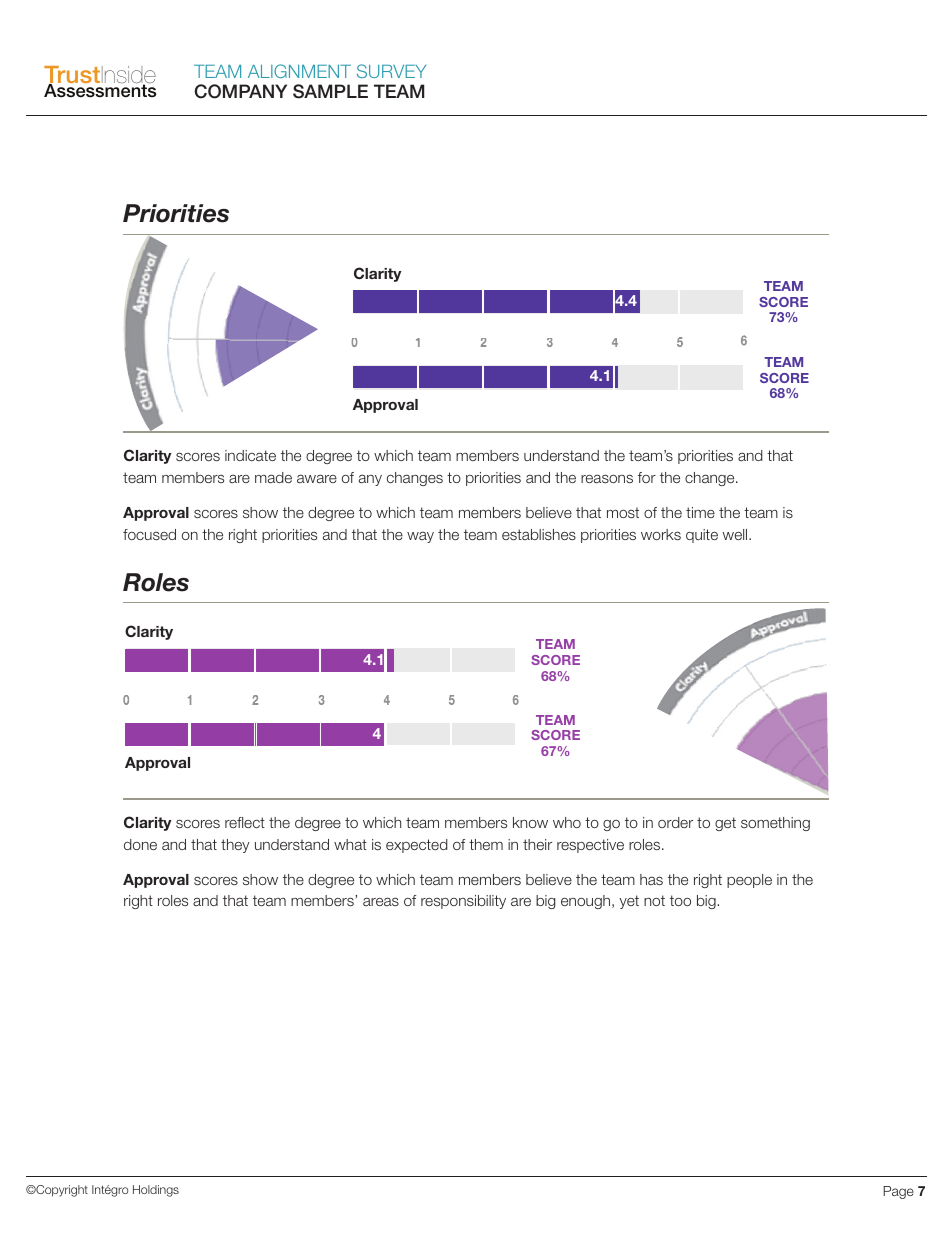 Image resolution: width=952 pixels, height=1233 pixels. What do you see at coordinates (330, 91) in the document?
I see `SAMPLE` at bounding box center [330, 91].
